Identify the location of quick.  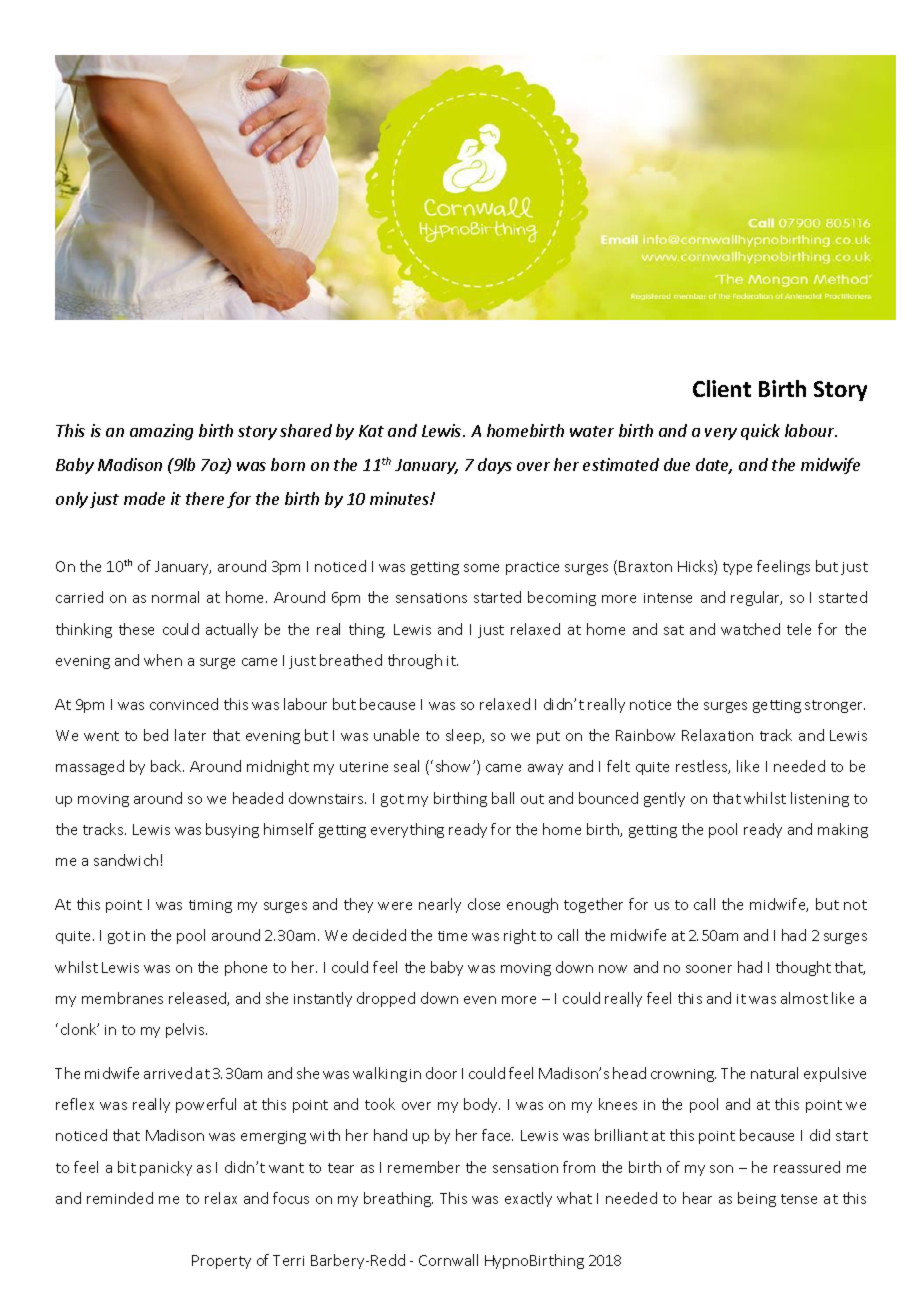
(760, 432).
